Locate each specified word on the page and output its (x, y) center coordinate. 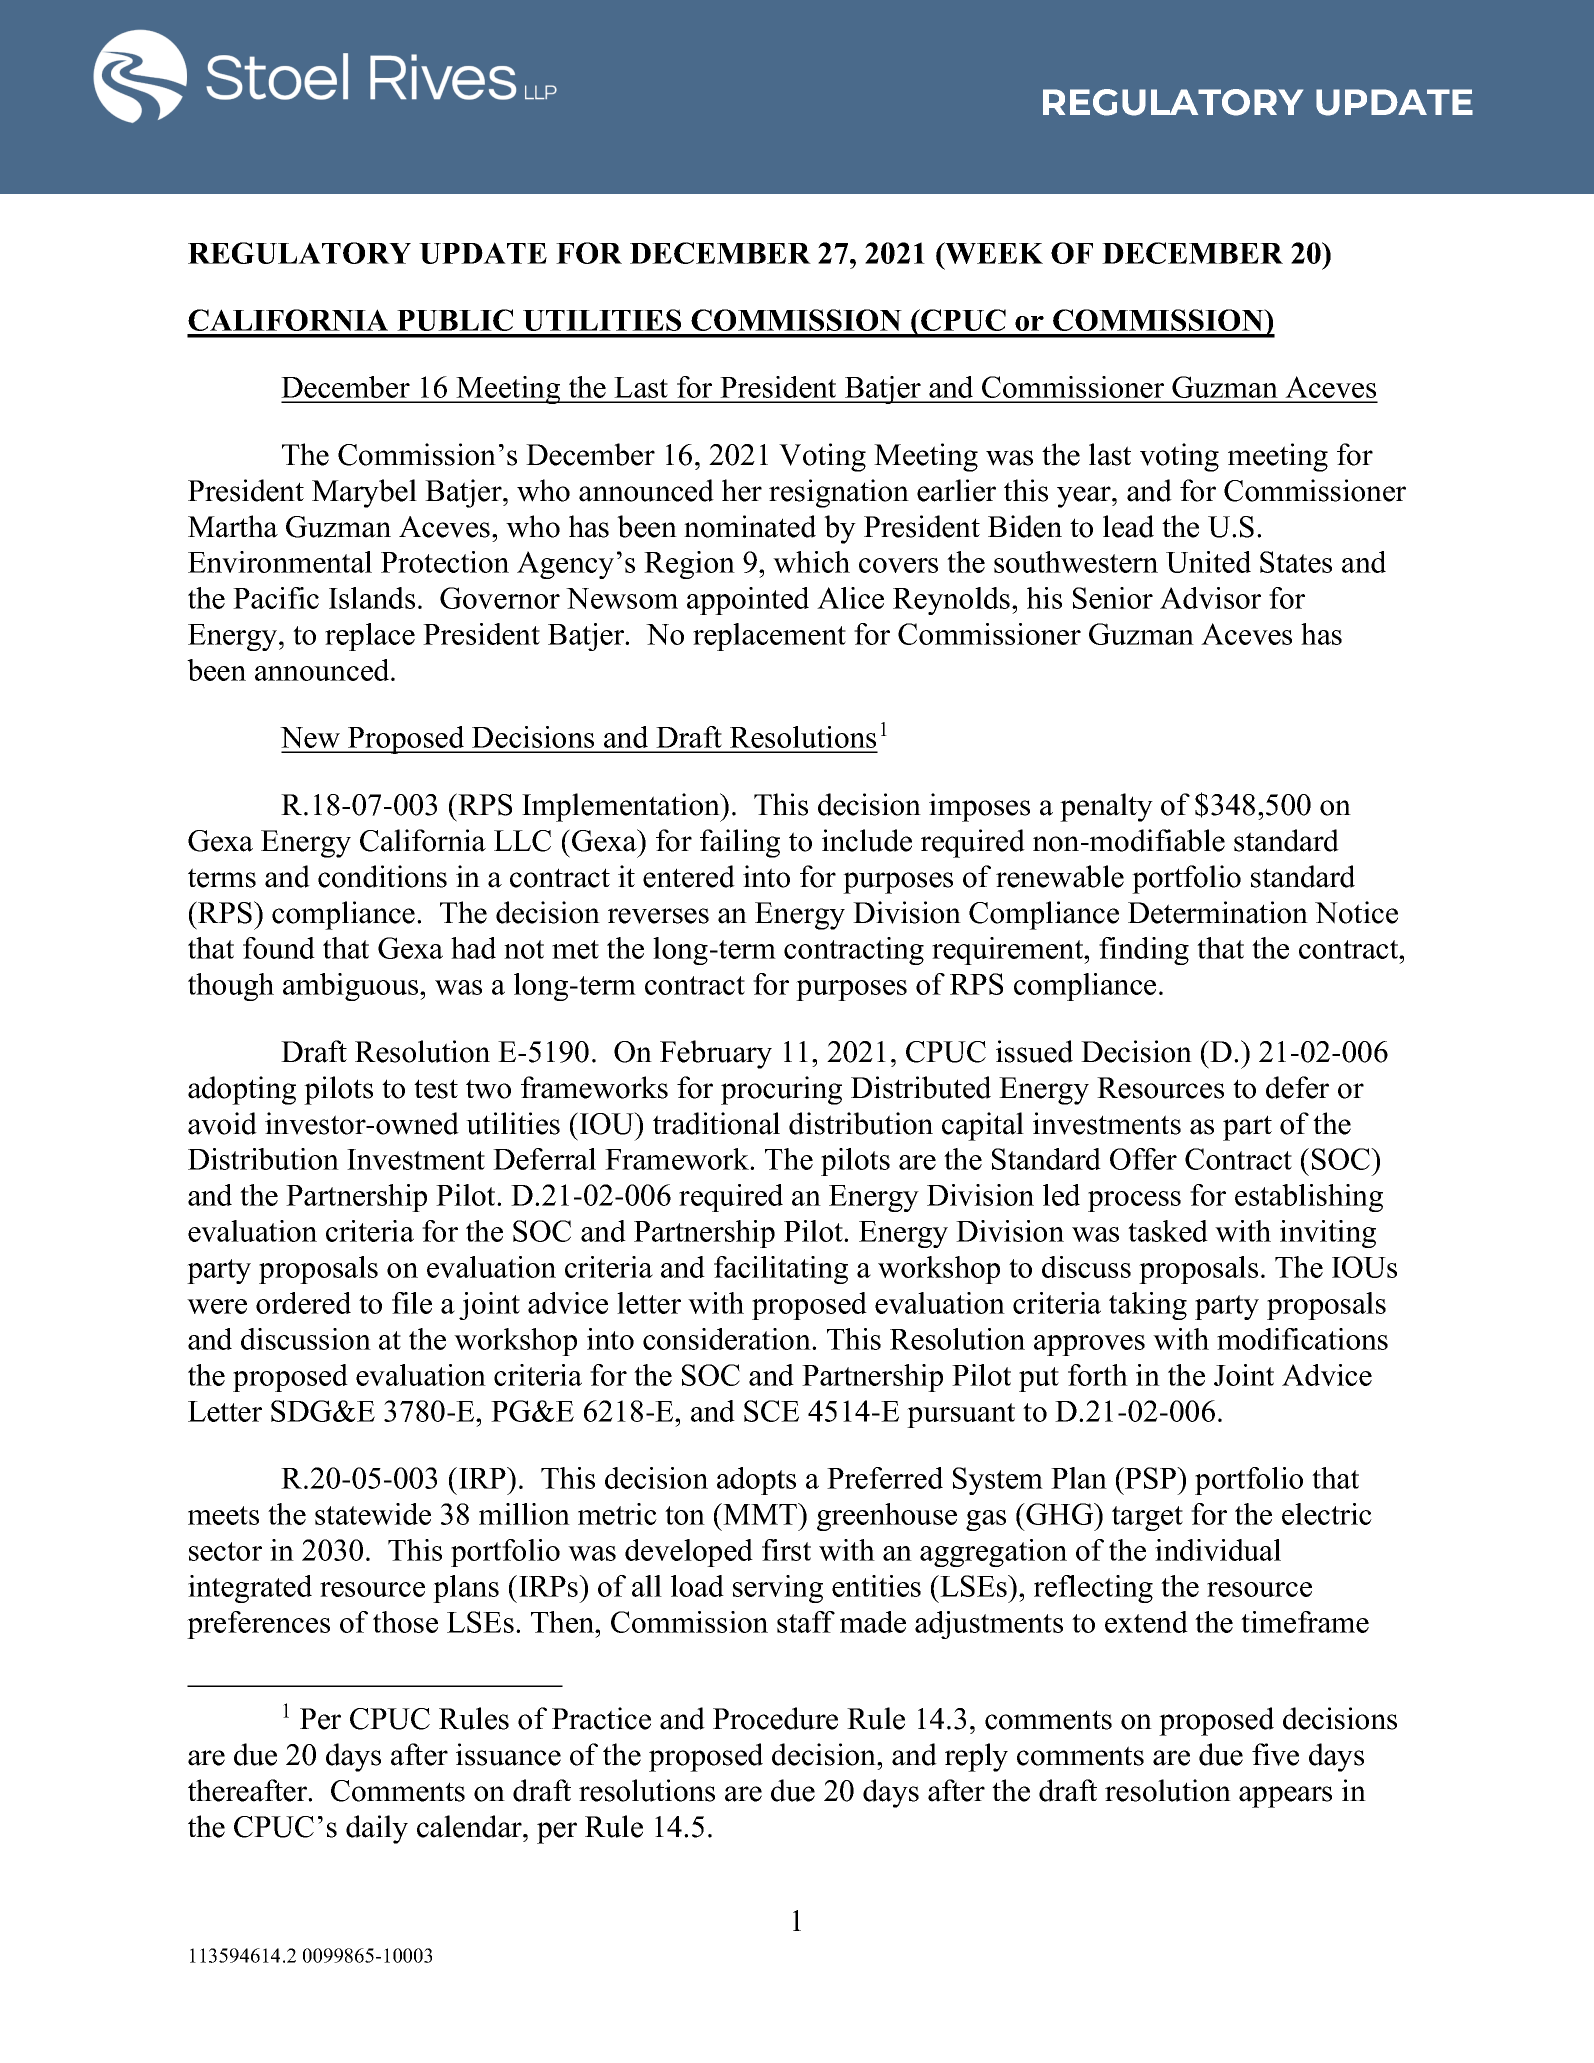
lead (1128, 526)
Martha (233, 526)
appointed (748, 601)
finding (1144, 951)
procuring (781, 1090)
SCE (771, 1411)
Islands (372, 598)
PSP (1151, 1478)
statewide (373, 1514)
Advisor (1210, 598)
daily (377, 1829)
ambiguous (352, 987)
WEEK (993, 253)
